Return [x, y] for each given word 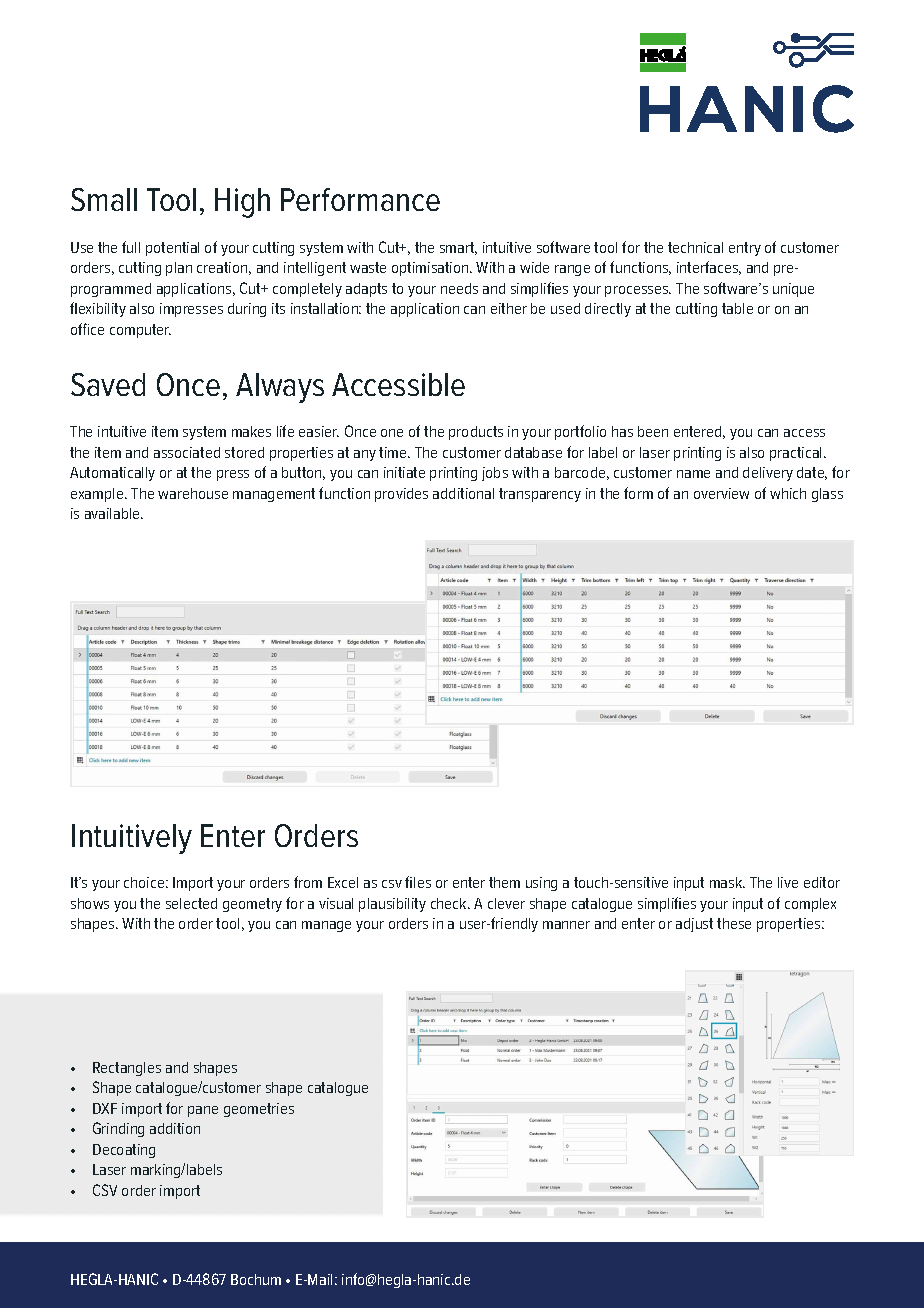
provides [401, 495]
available [114, 513]
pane [203, 1111]
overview [721, 493]
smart [458, 248]
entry [745, 249]
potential [172, 249]
